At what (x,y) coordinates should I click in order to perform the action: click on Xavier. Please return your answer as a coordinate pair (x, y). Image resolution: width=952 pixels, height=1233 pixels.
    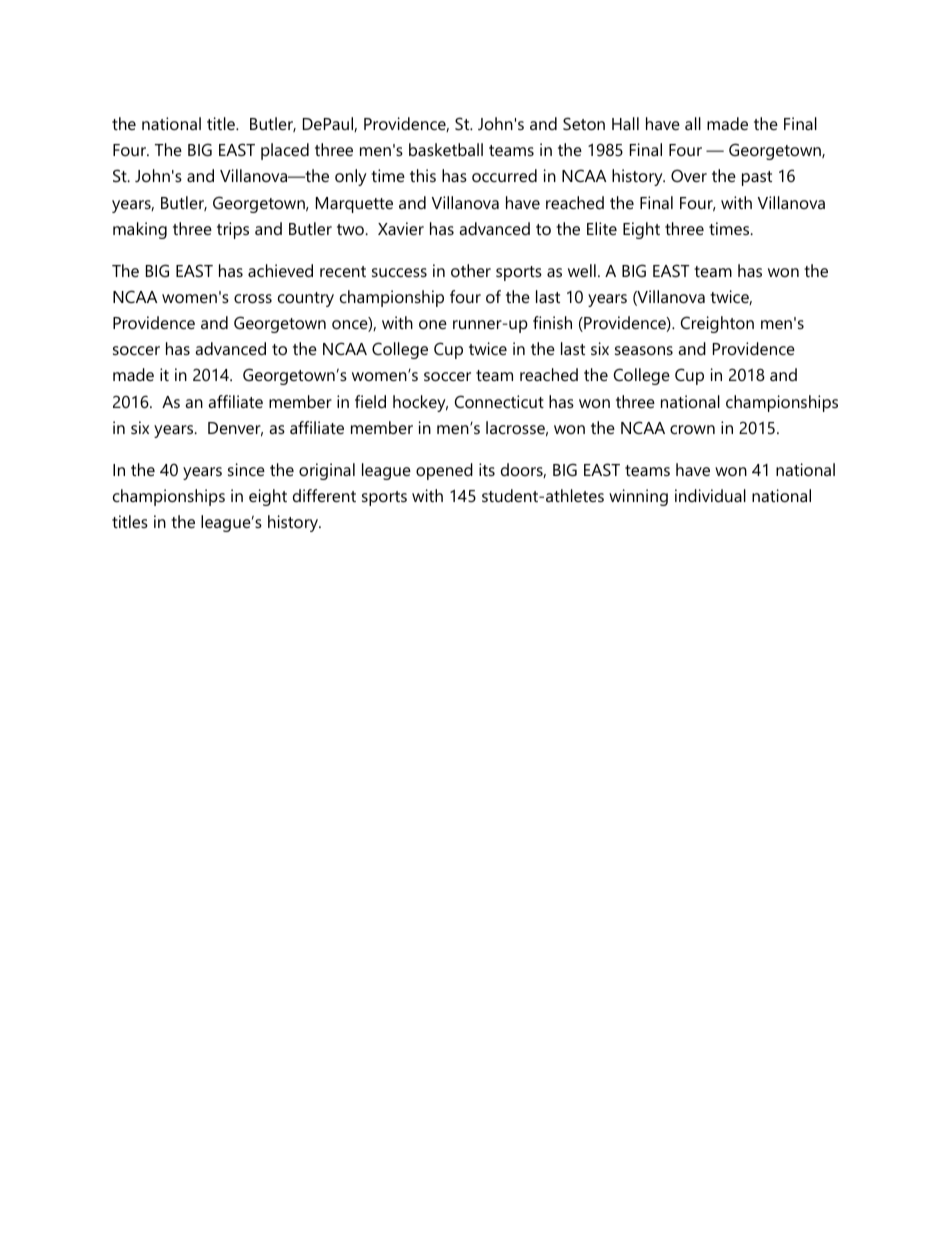
    Looking at the image, I should click on (401, 228).
